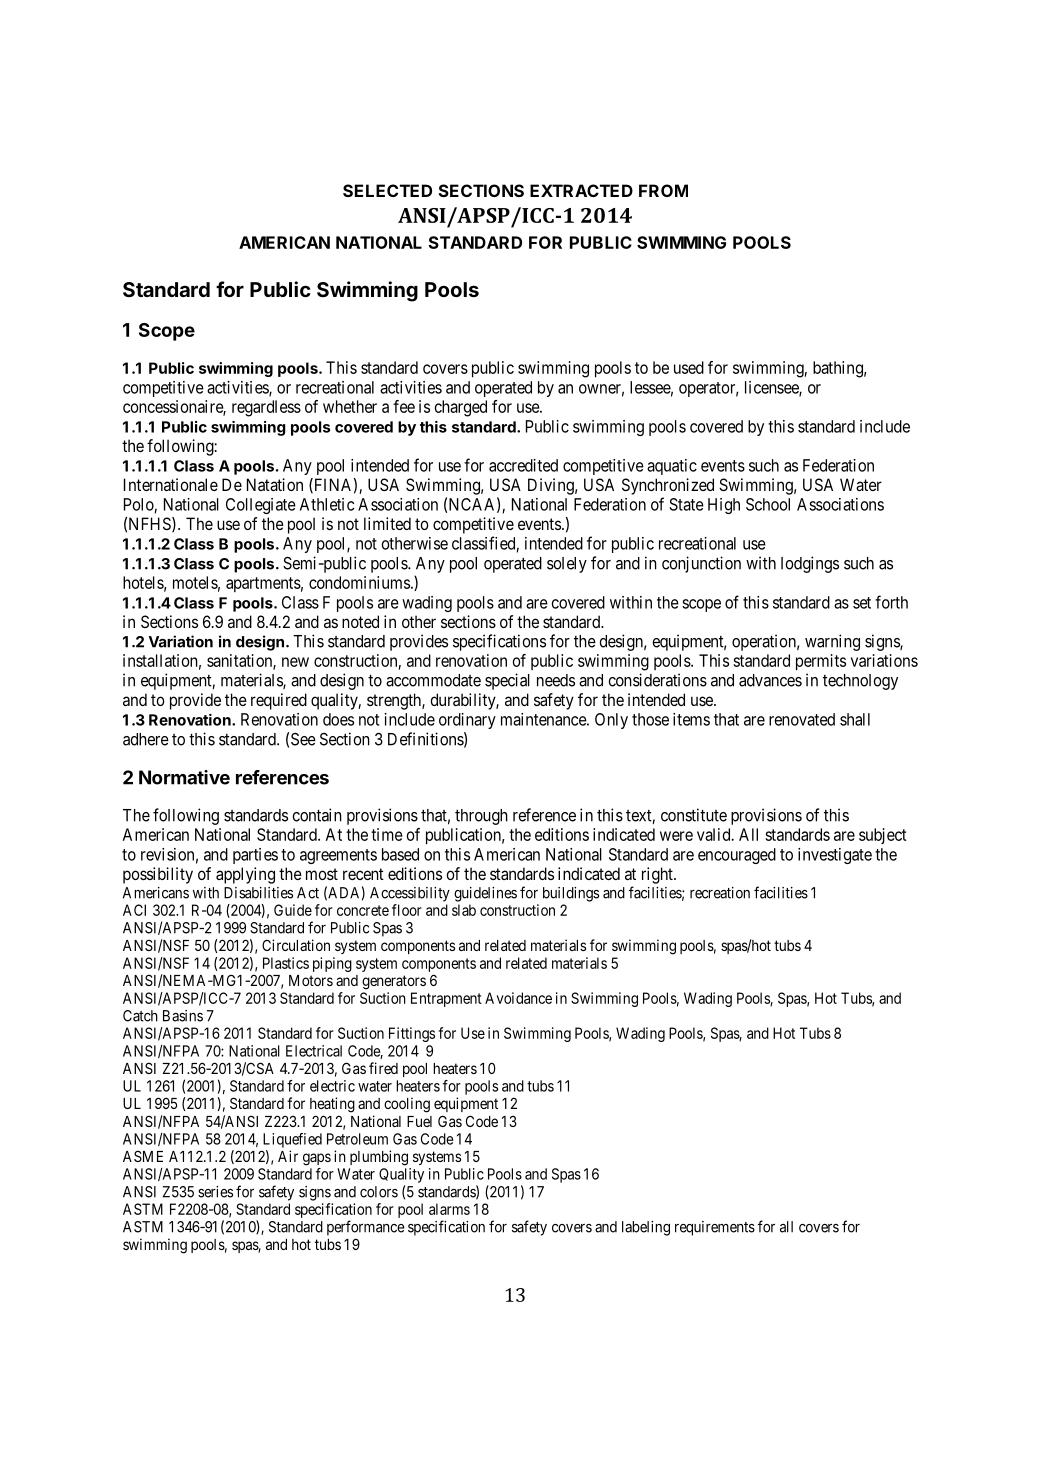  What do you see at coordinates (581, 190) in the page?
I see `EXTRACTED` at bounding box center [581, 190].
